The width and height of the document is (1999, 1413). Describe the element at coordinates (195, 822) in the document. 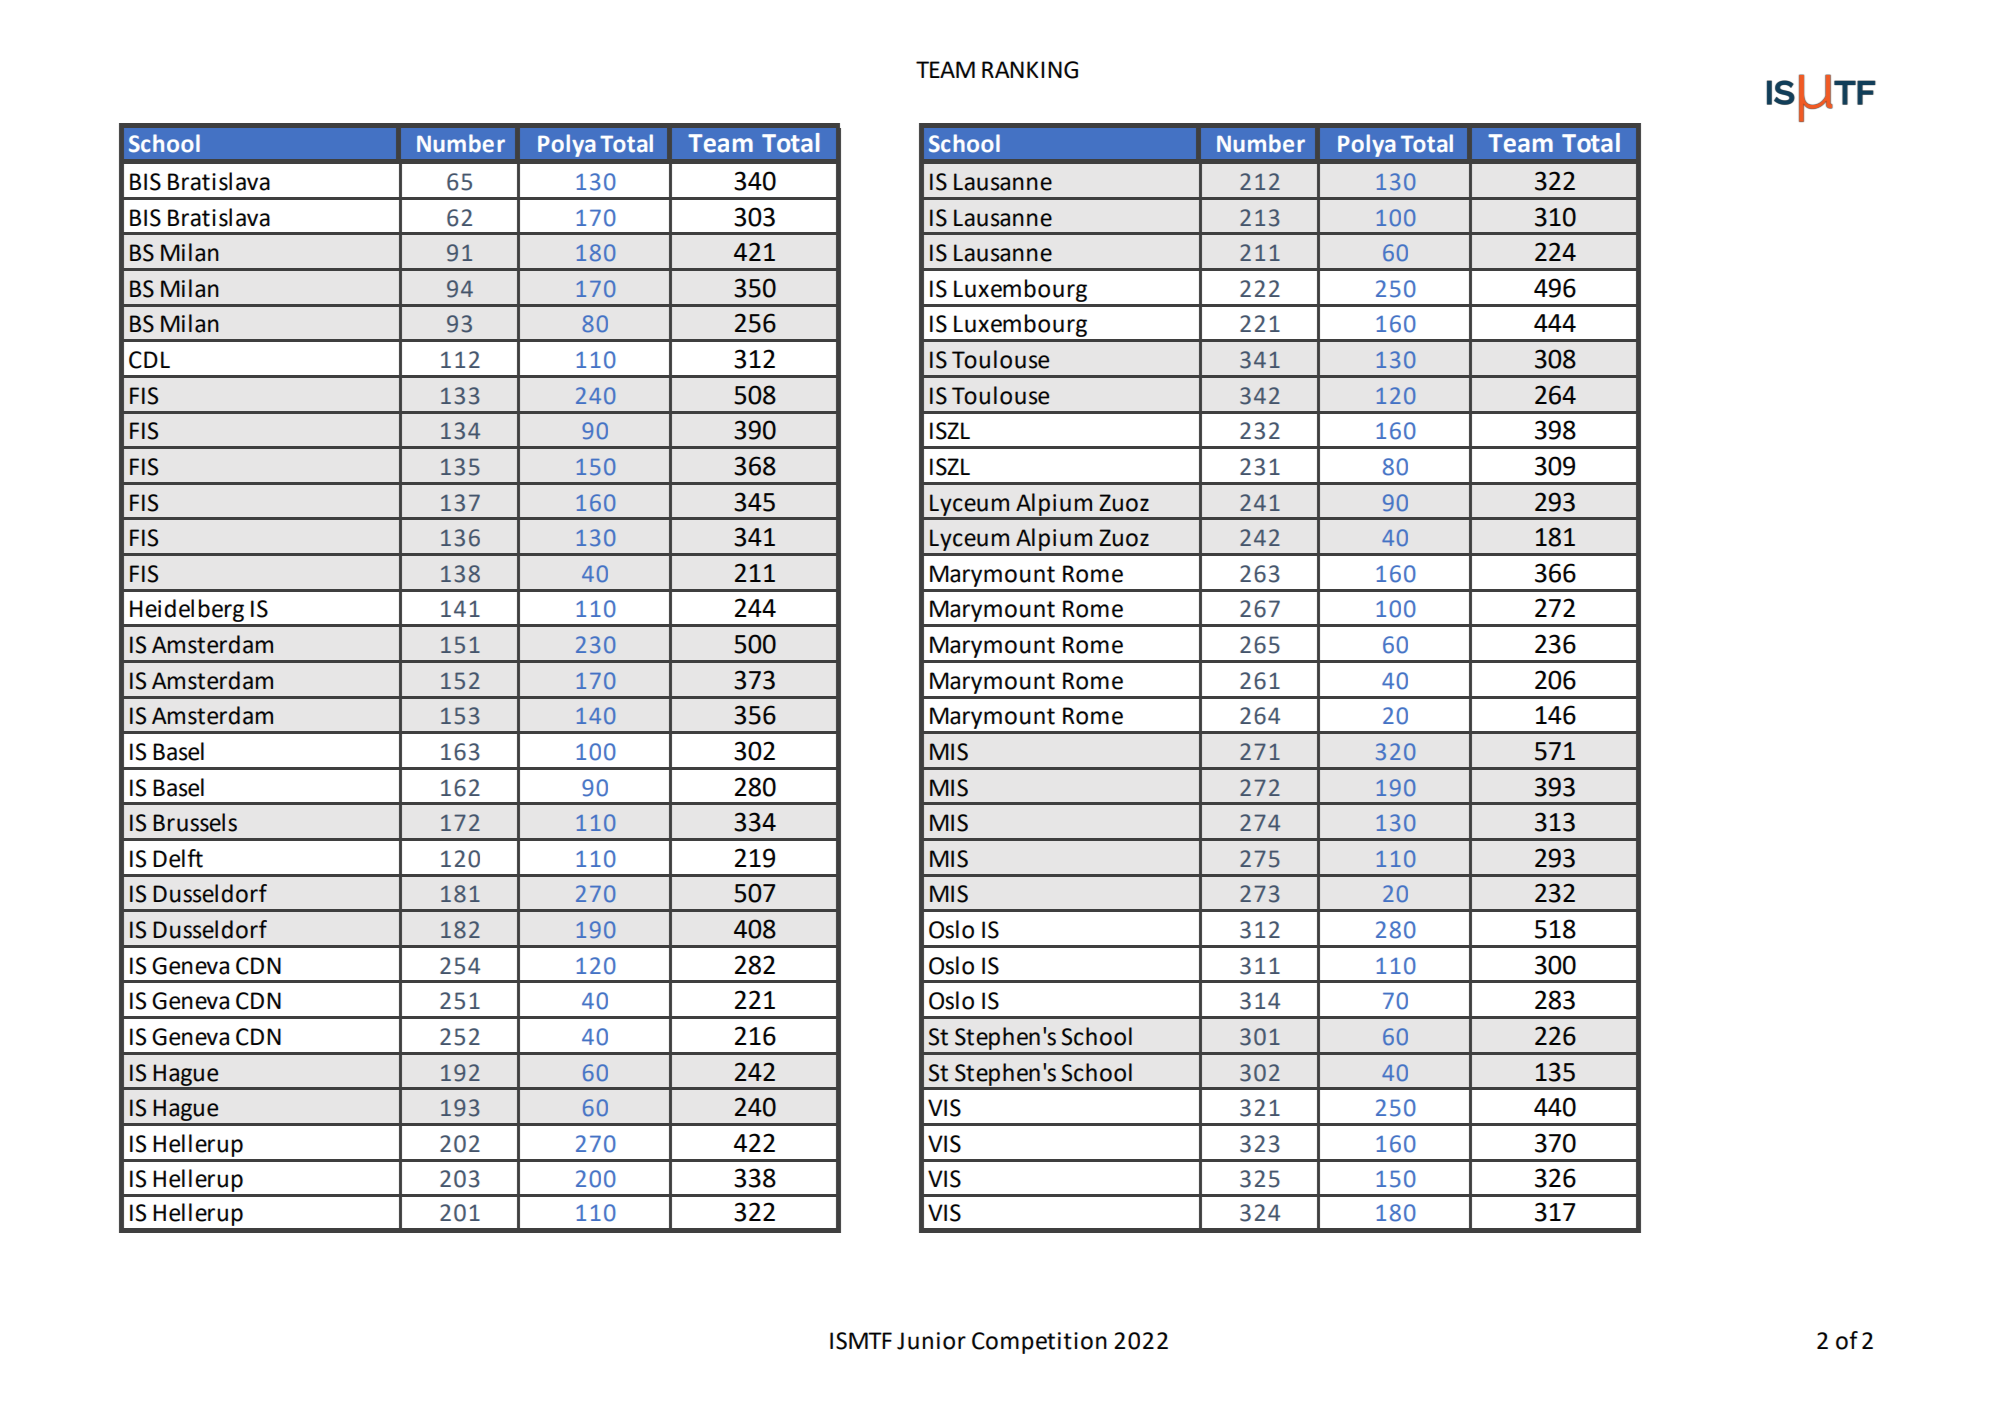

I see `Brussels` at that location.
